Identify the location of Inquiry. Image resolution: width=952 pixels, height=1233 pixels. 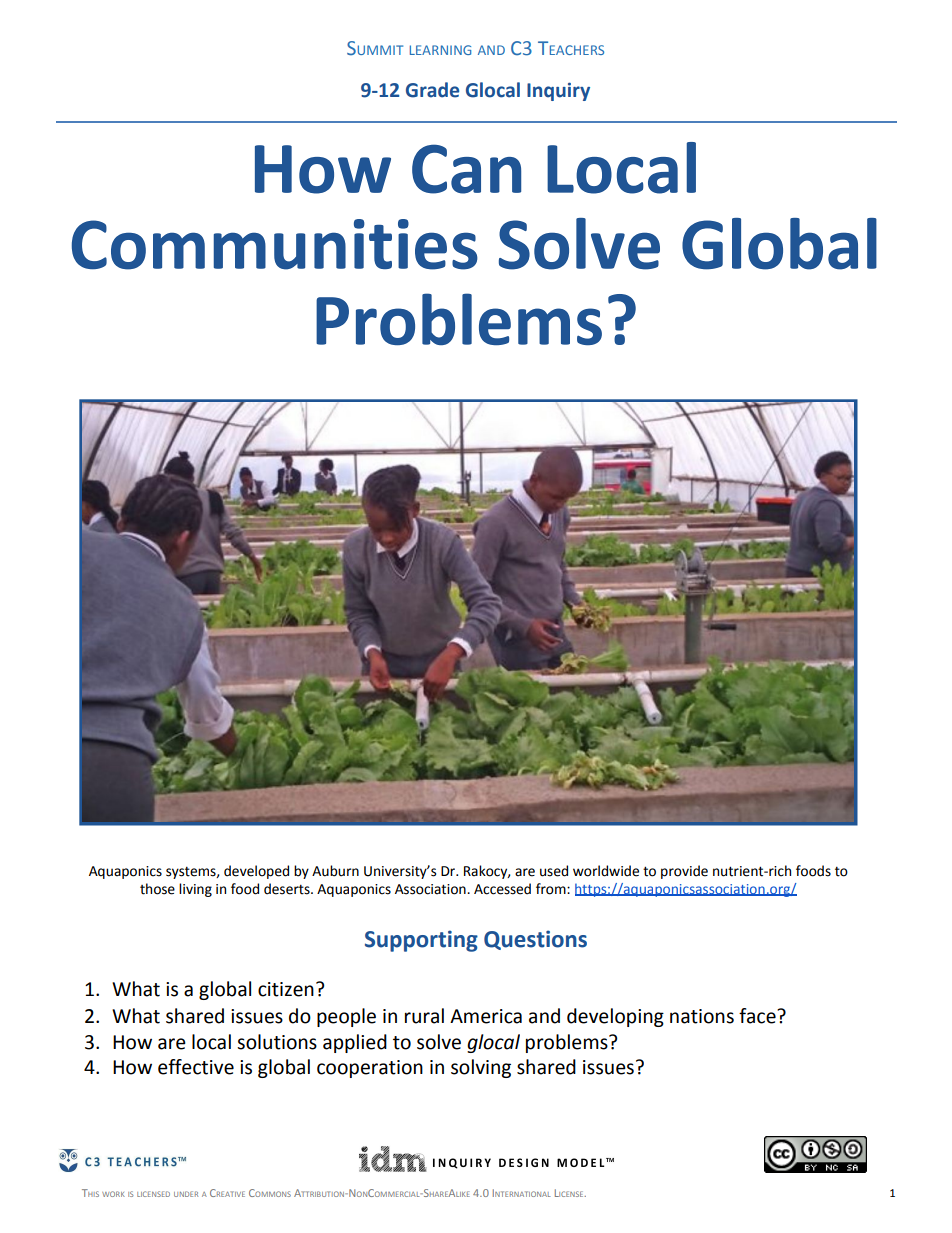
(558, 91).
